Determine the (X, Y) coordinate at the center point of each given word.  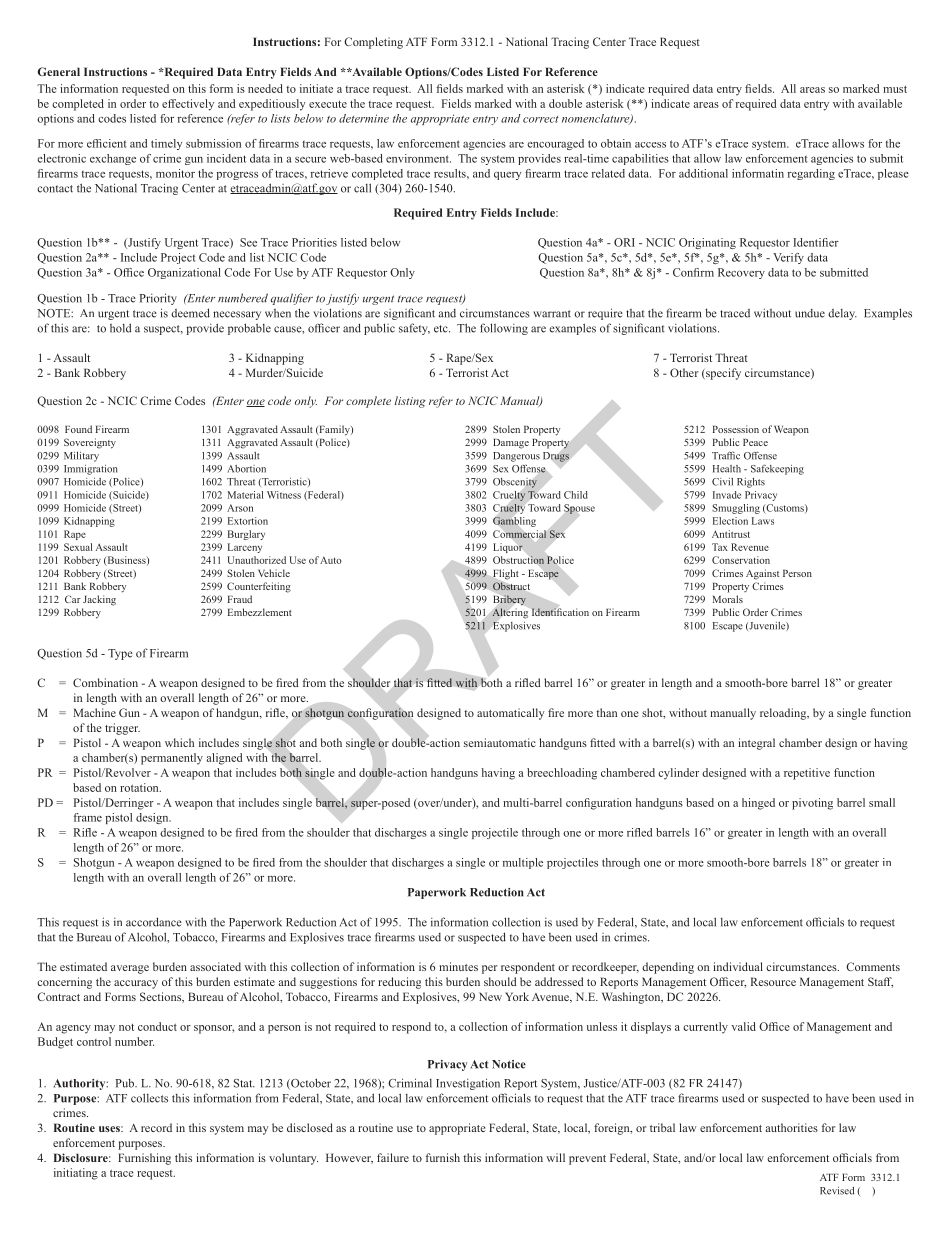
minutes (458, 966)
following (504, 329)
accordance (154, 922)
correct (541, 119)
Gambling (514, 522)
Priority (158, 299)
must (895, 89)
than (606, 712)
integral (756, 744)
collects (149, 1098)
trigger (122, 729)
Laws (763, 521)
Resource (773, 981)
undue (810, 313)
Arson (240, 508)
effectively (188, 105)
